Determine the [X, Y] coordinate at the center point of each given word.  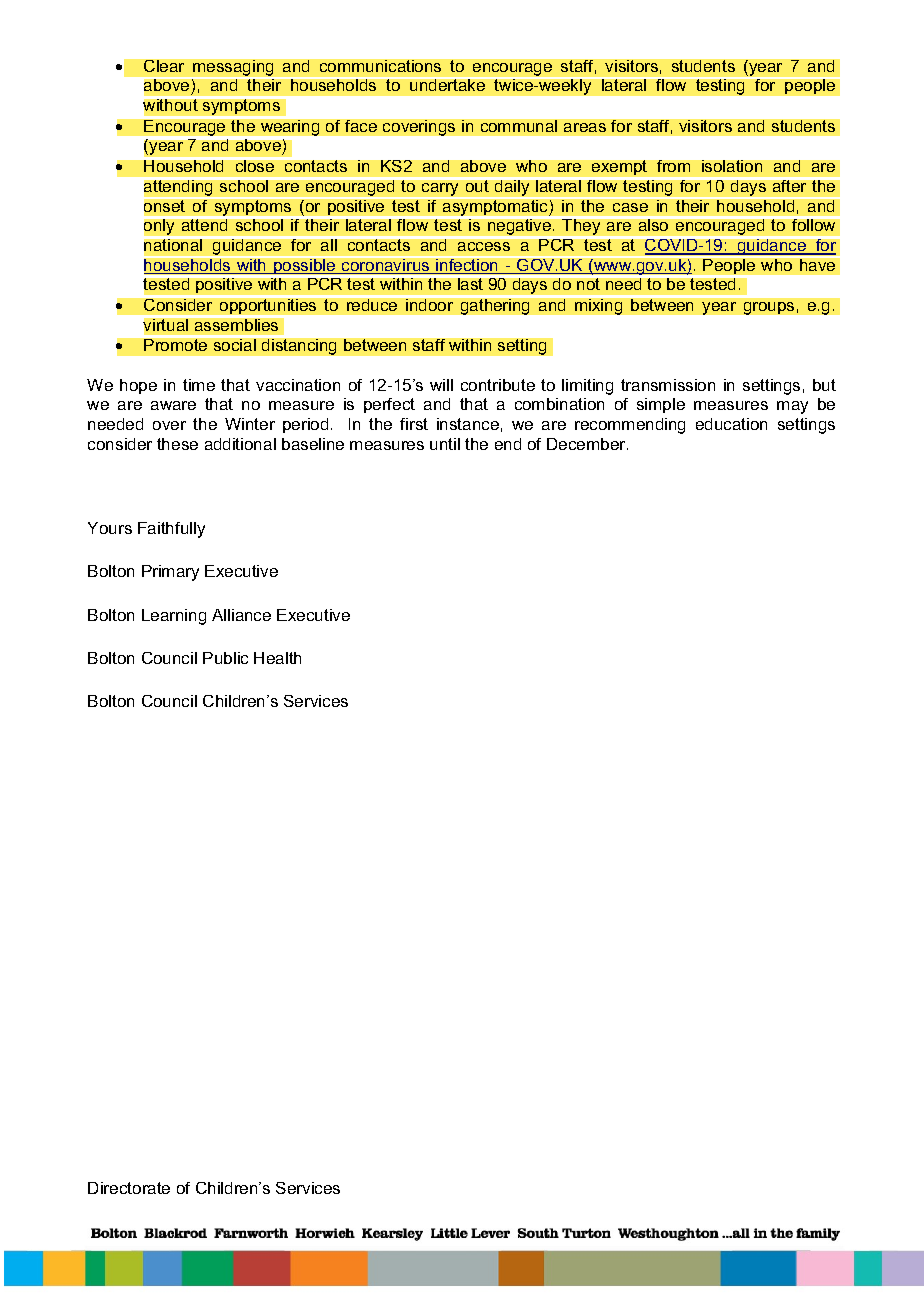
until [445, 444]
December [587, 444]
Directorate [129, 1188]
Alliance [241, 615]
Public [225, 658]
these [177, 444]
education [731, 424]
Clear [164, 66]
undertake [448, 84]
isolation [732, 166]
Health [277, 658]
